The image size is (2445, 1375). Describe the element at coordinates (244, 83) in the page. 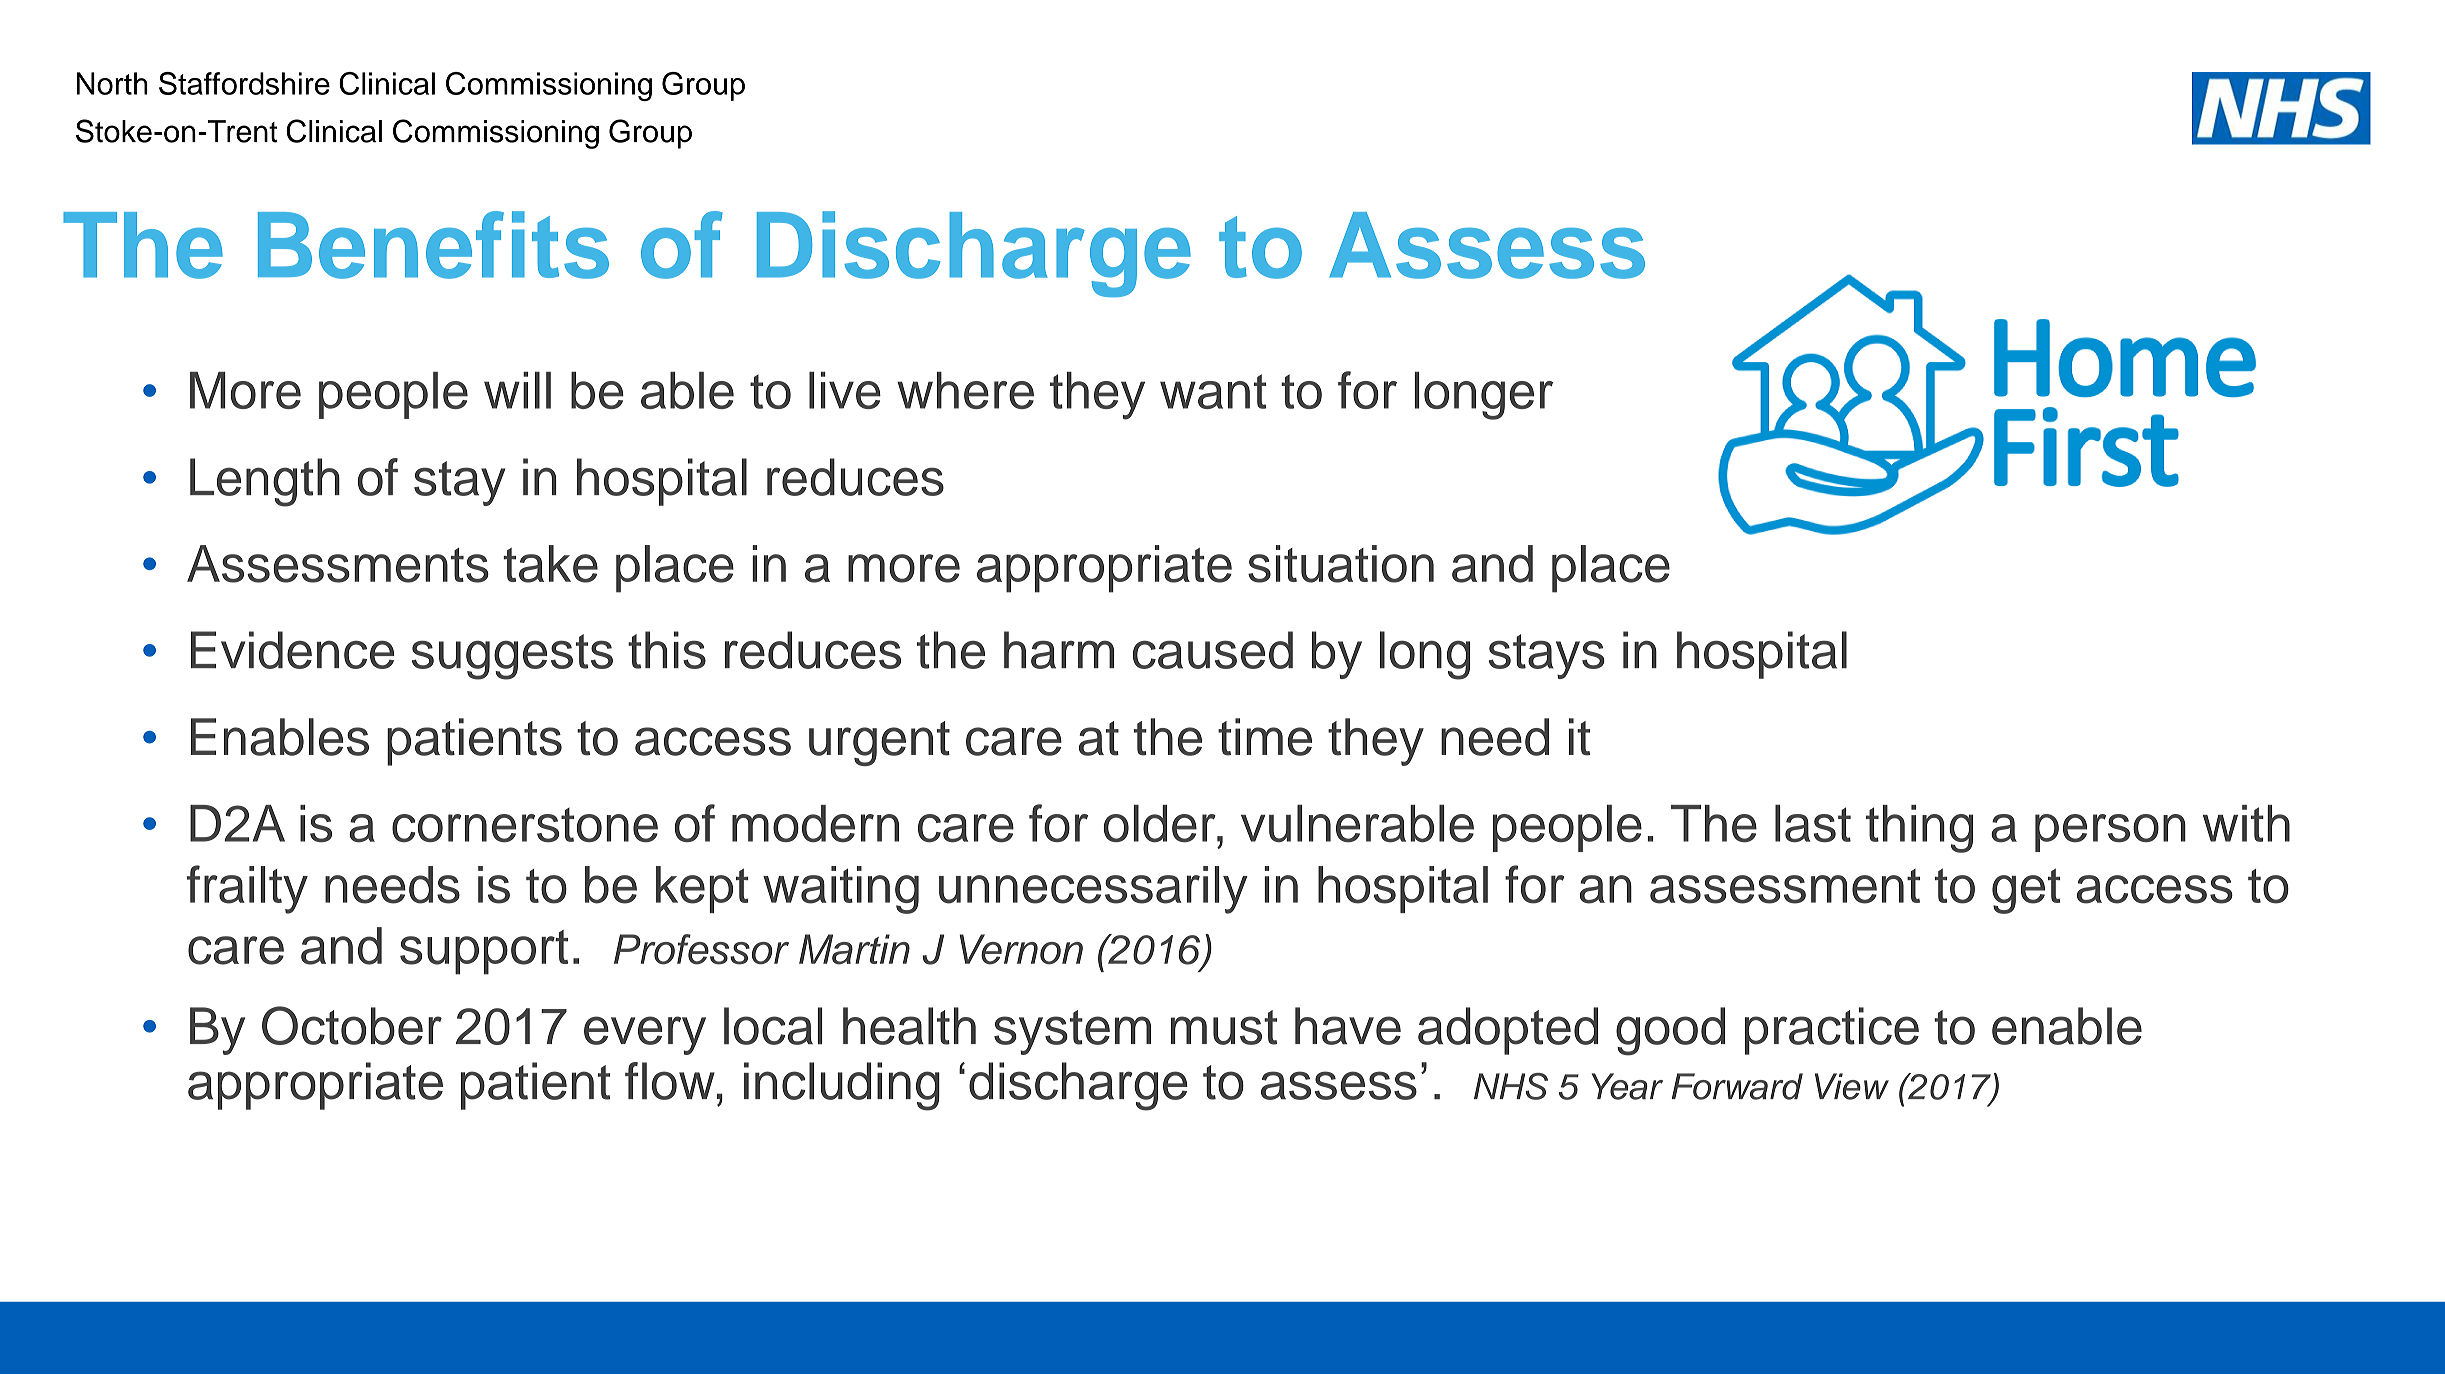

I see `Staffordshire` at that location.
